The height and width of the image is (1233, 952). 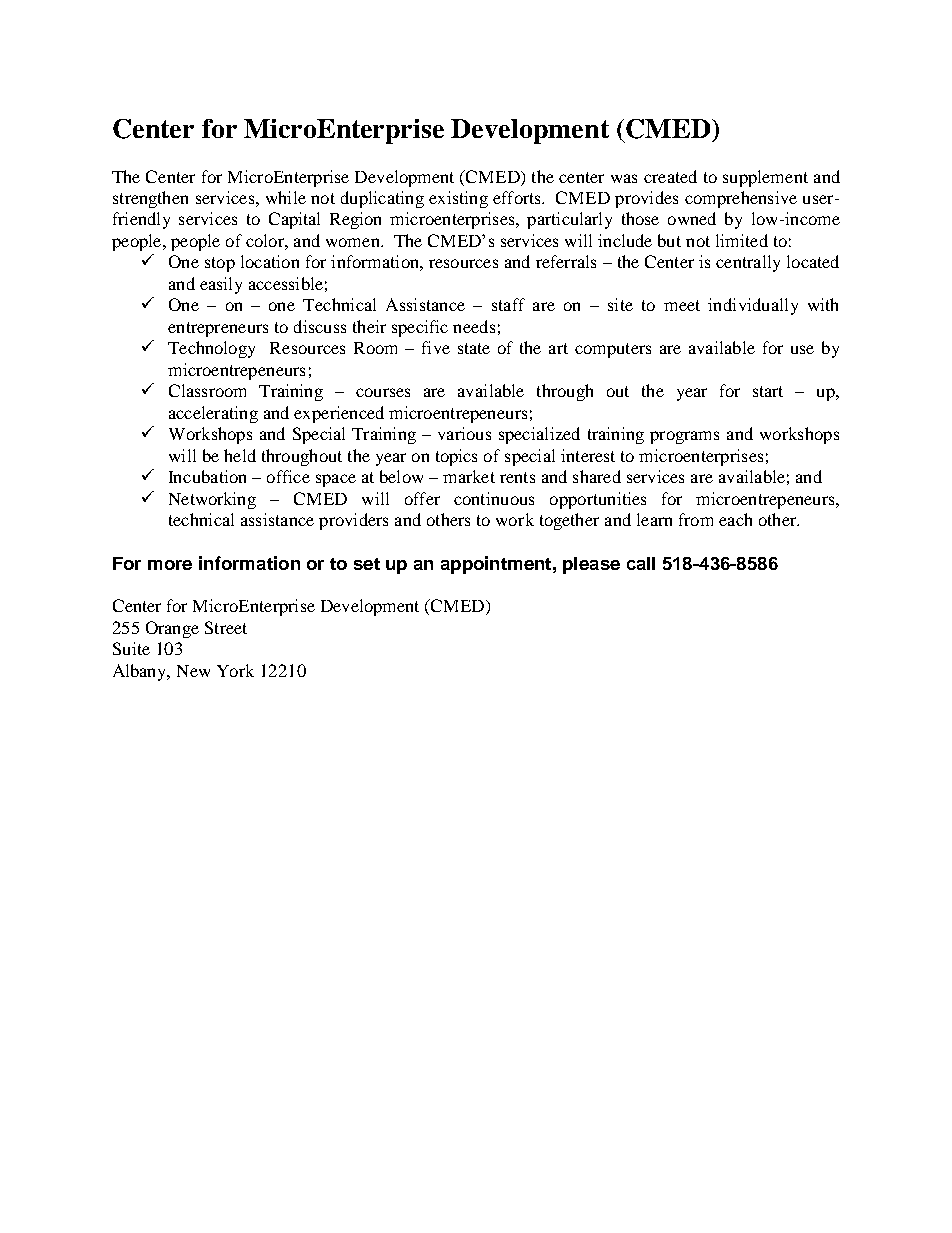 I want to click on various, so click(x=464, y=433).
